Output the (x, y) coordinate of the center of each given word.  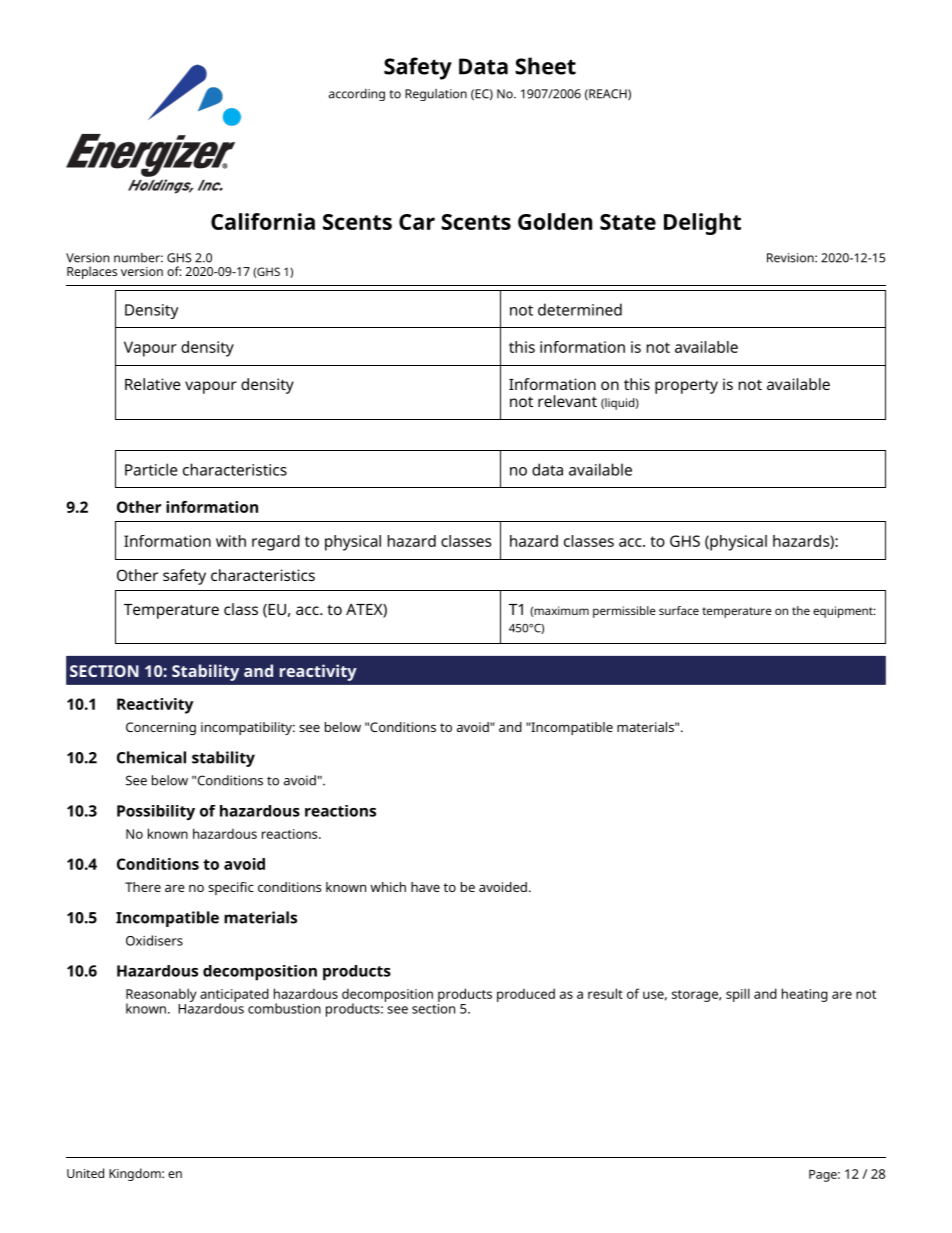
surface (679, 610)
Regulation (436, 95)
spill (738, 995)
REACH (608, 94)
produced (526, 995)
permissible (624, 612)
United (85, 1173)
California (263, 221)
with (231, 541)
